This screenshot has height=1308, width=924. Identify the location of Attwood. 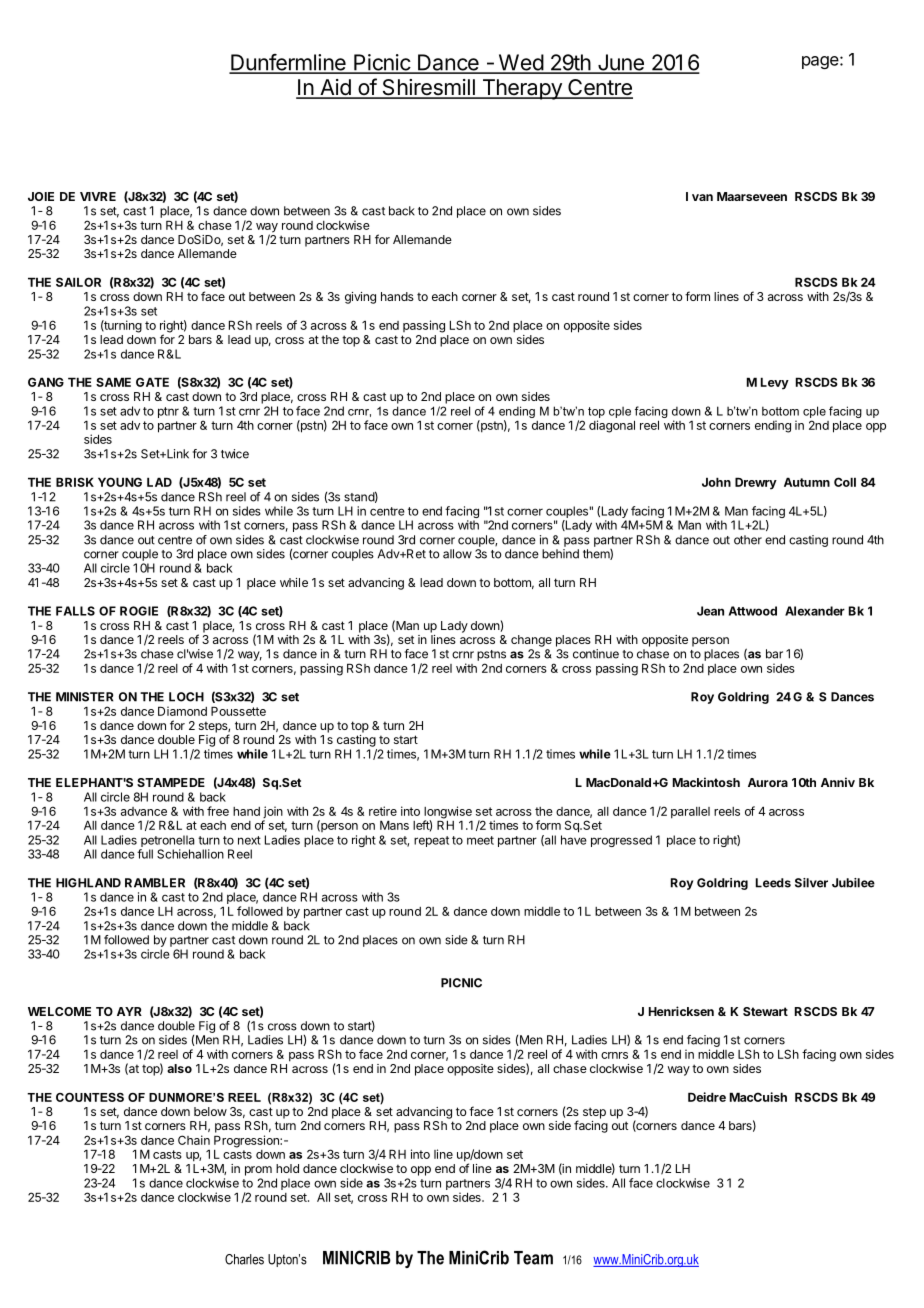
(753, 611).
